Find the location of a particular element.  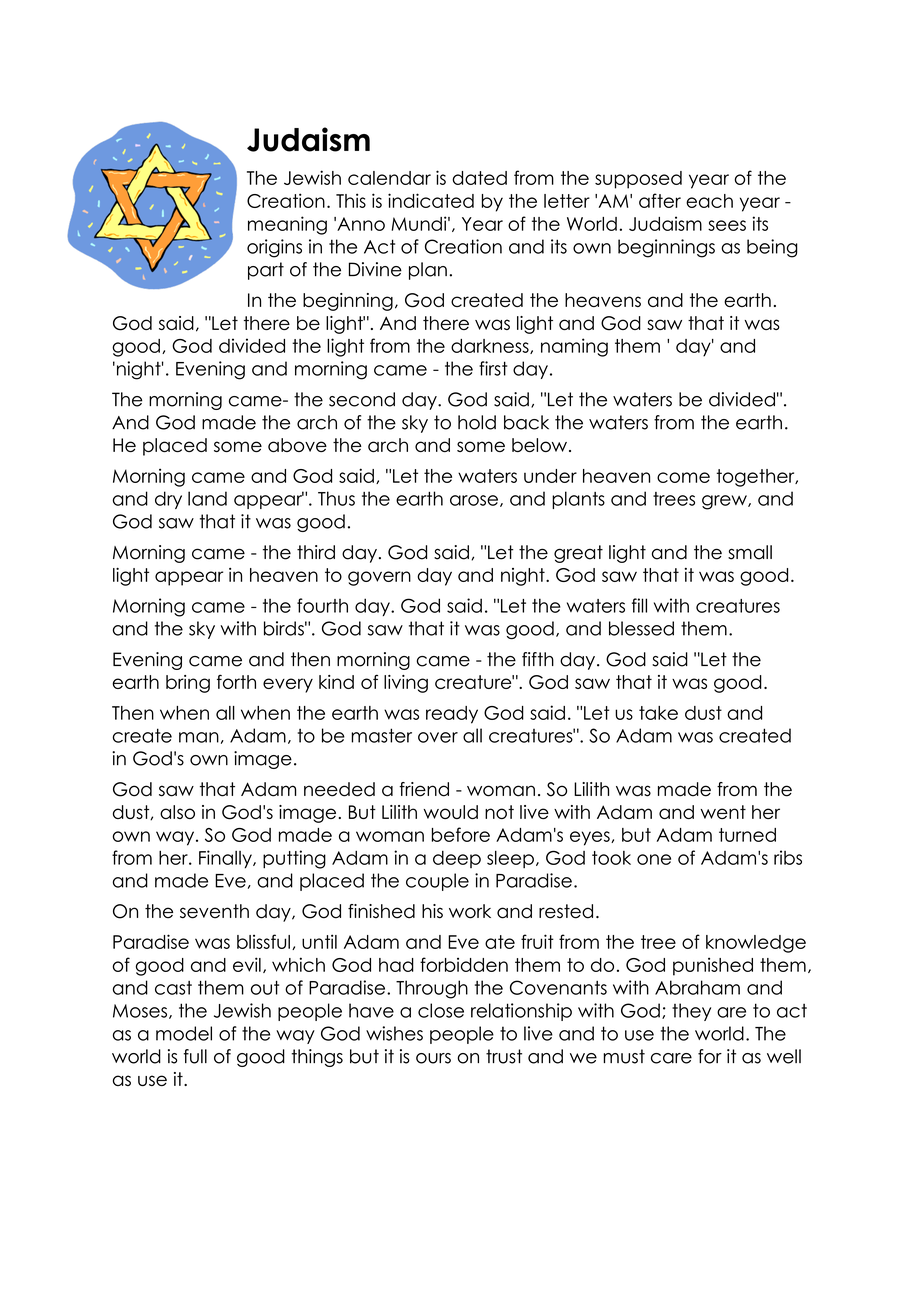

indicated is located at coordinates (431, 200).
